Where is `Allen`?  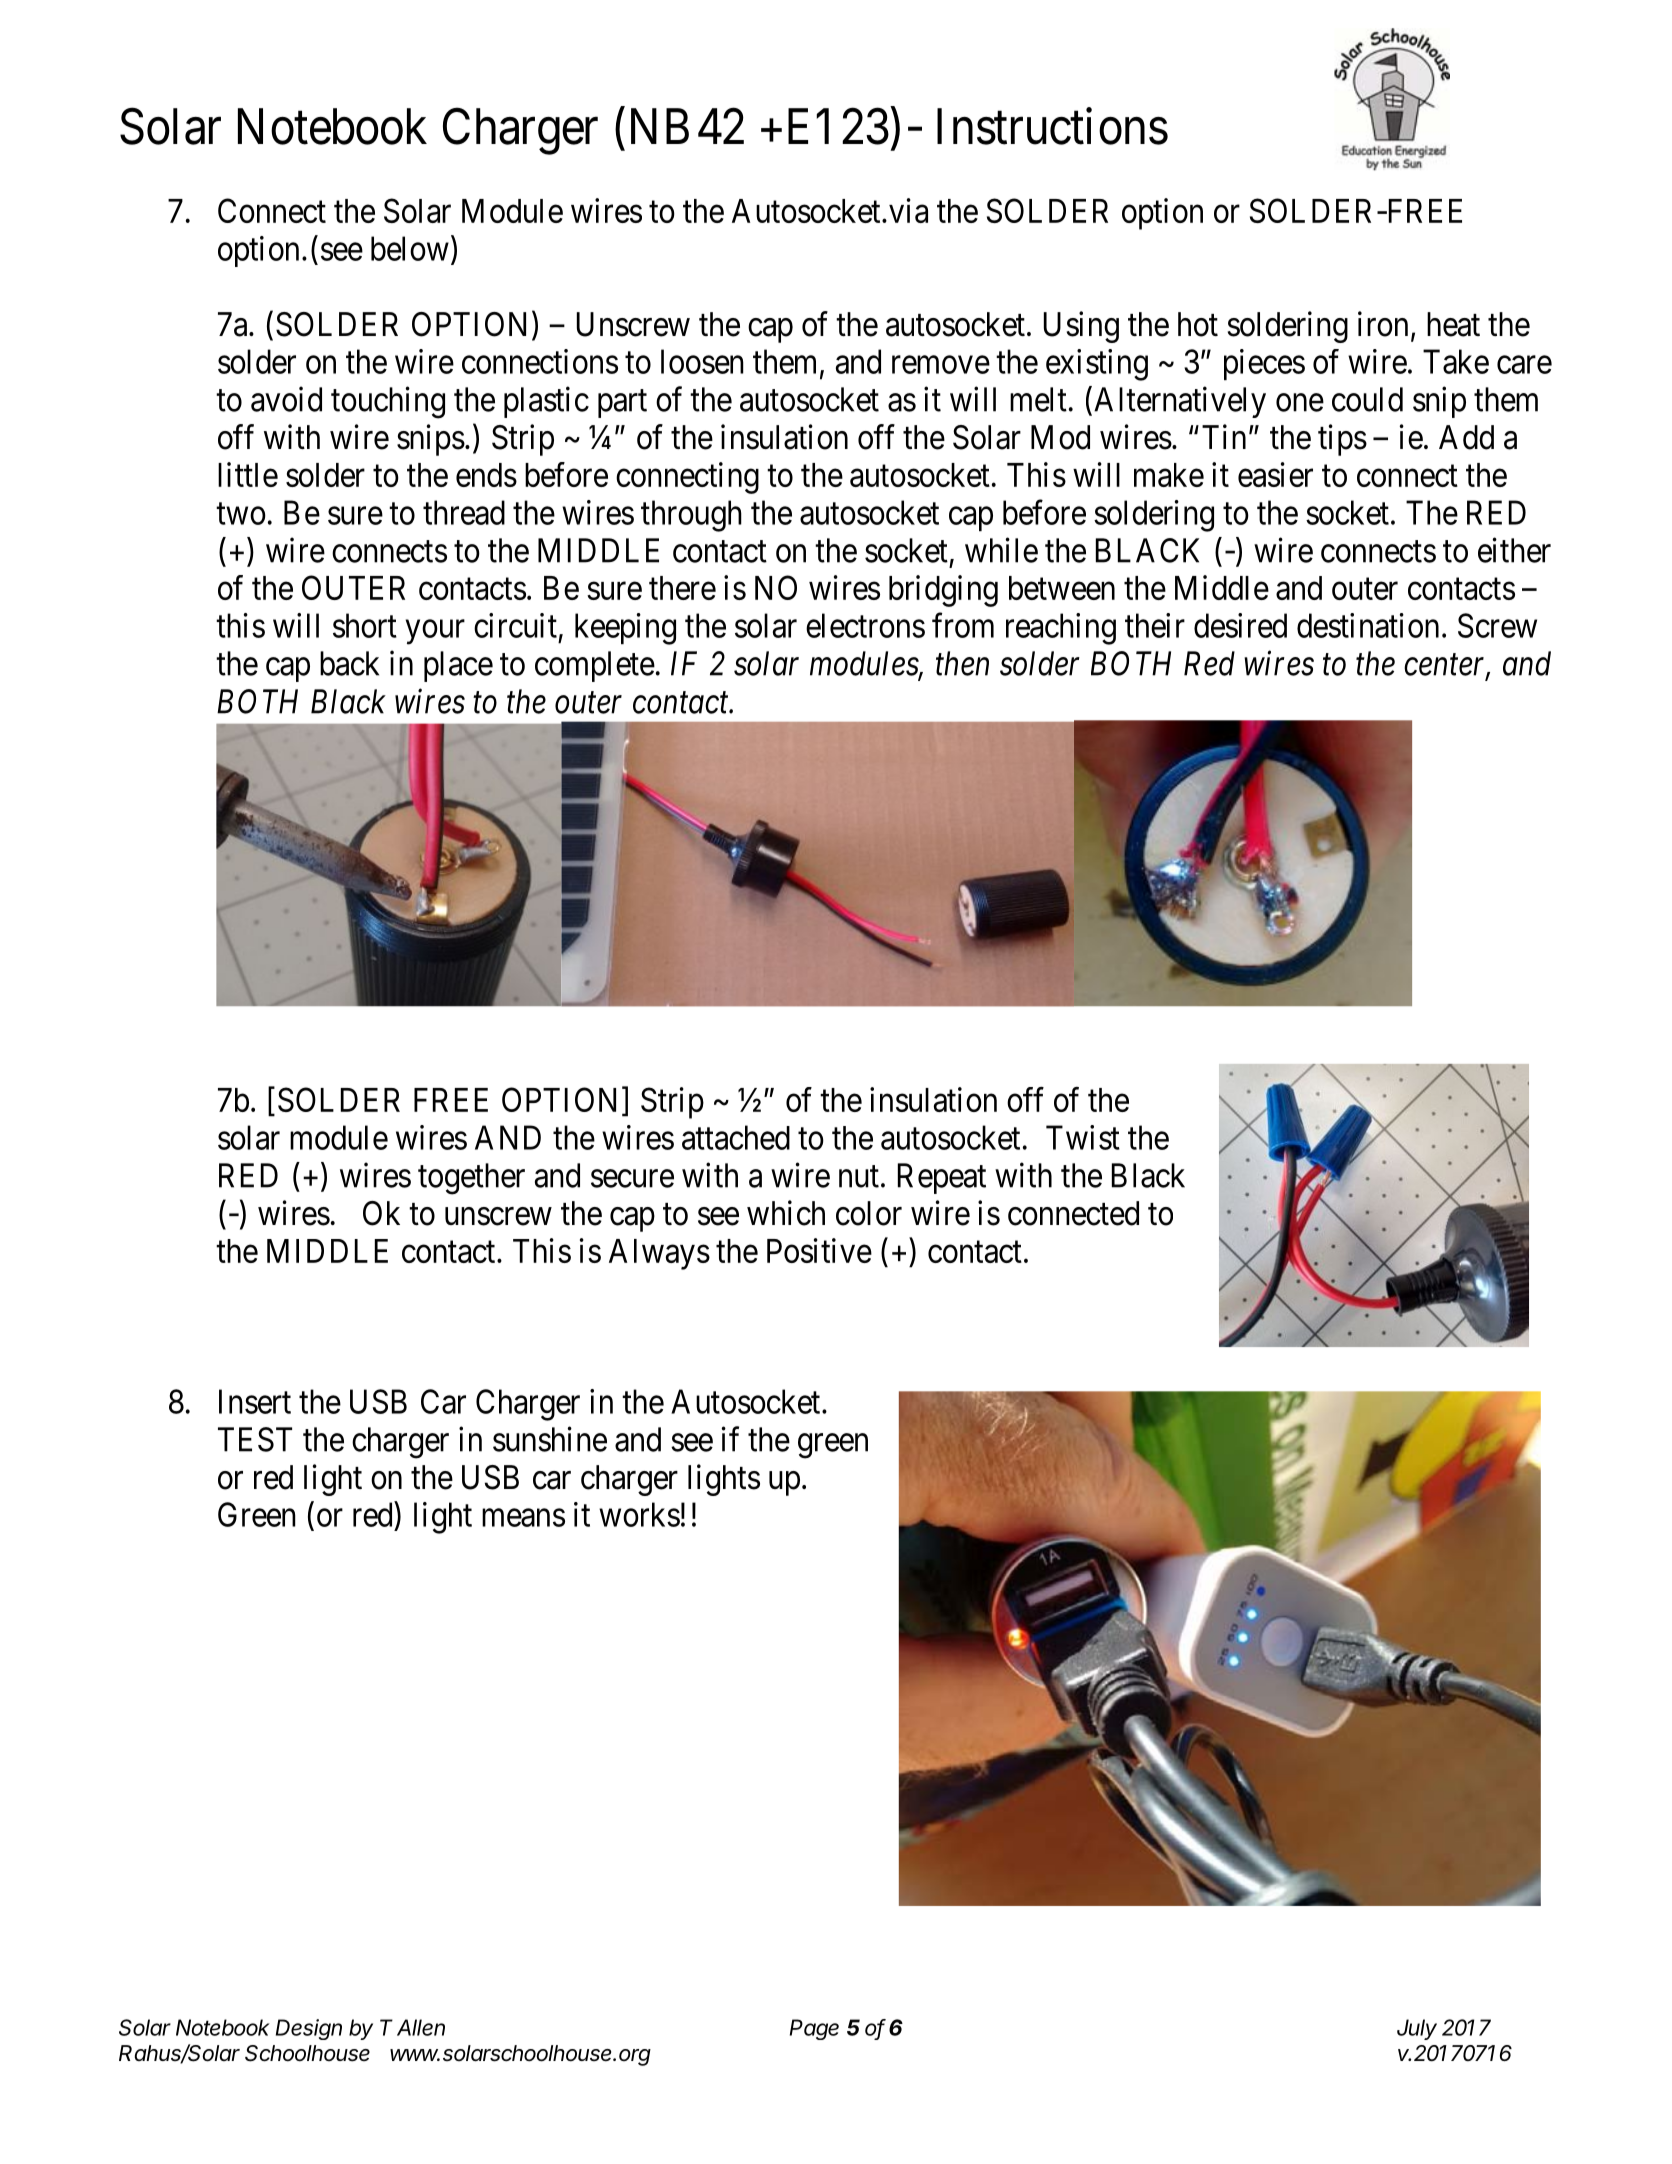
Allen is located at coordinates (421, 2027).
